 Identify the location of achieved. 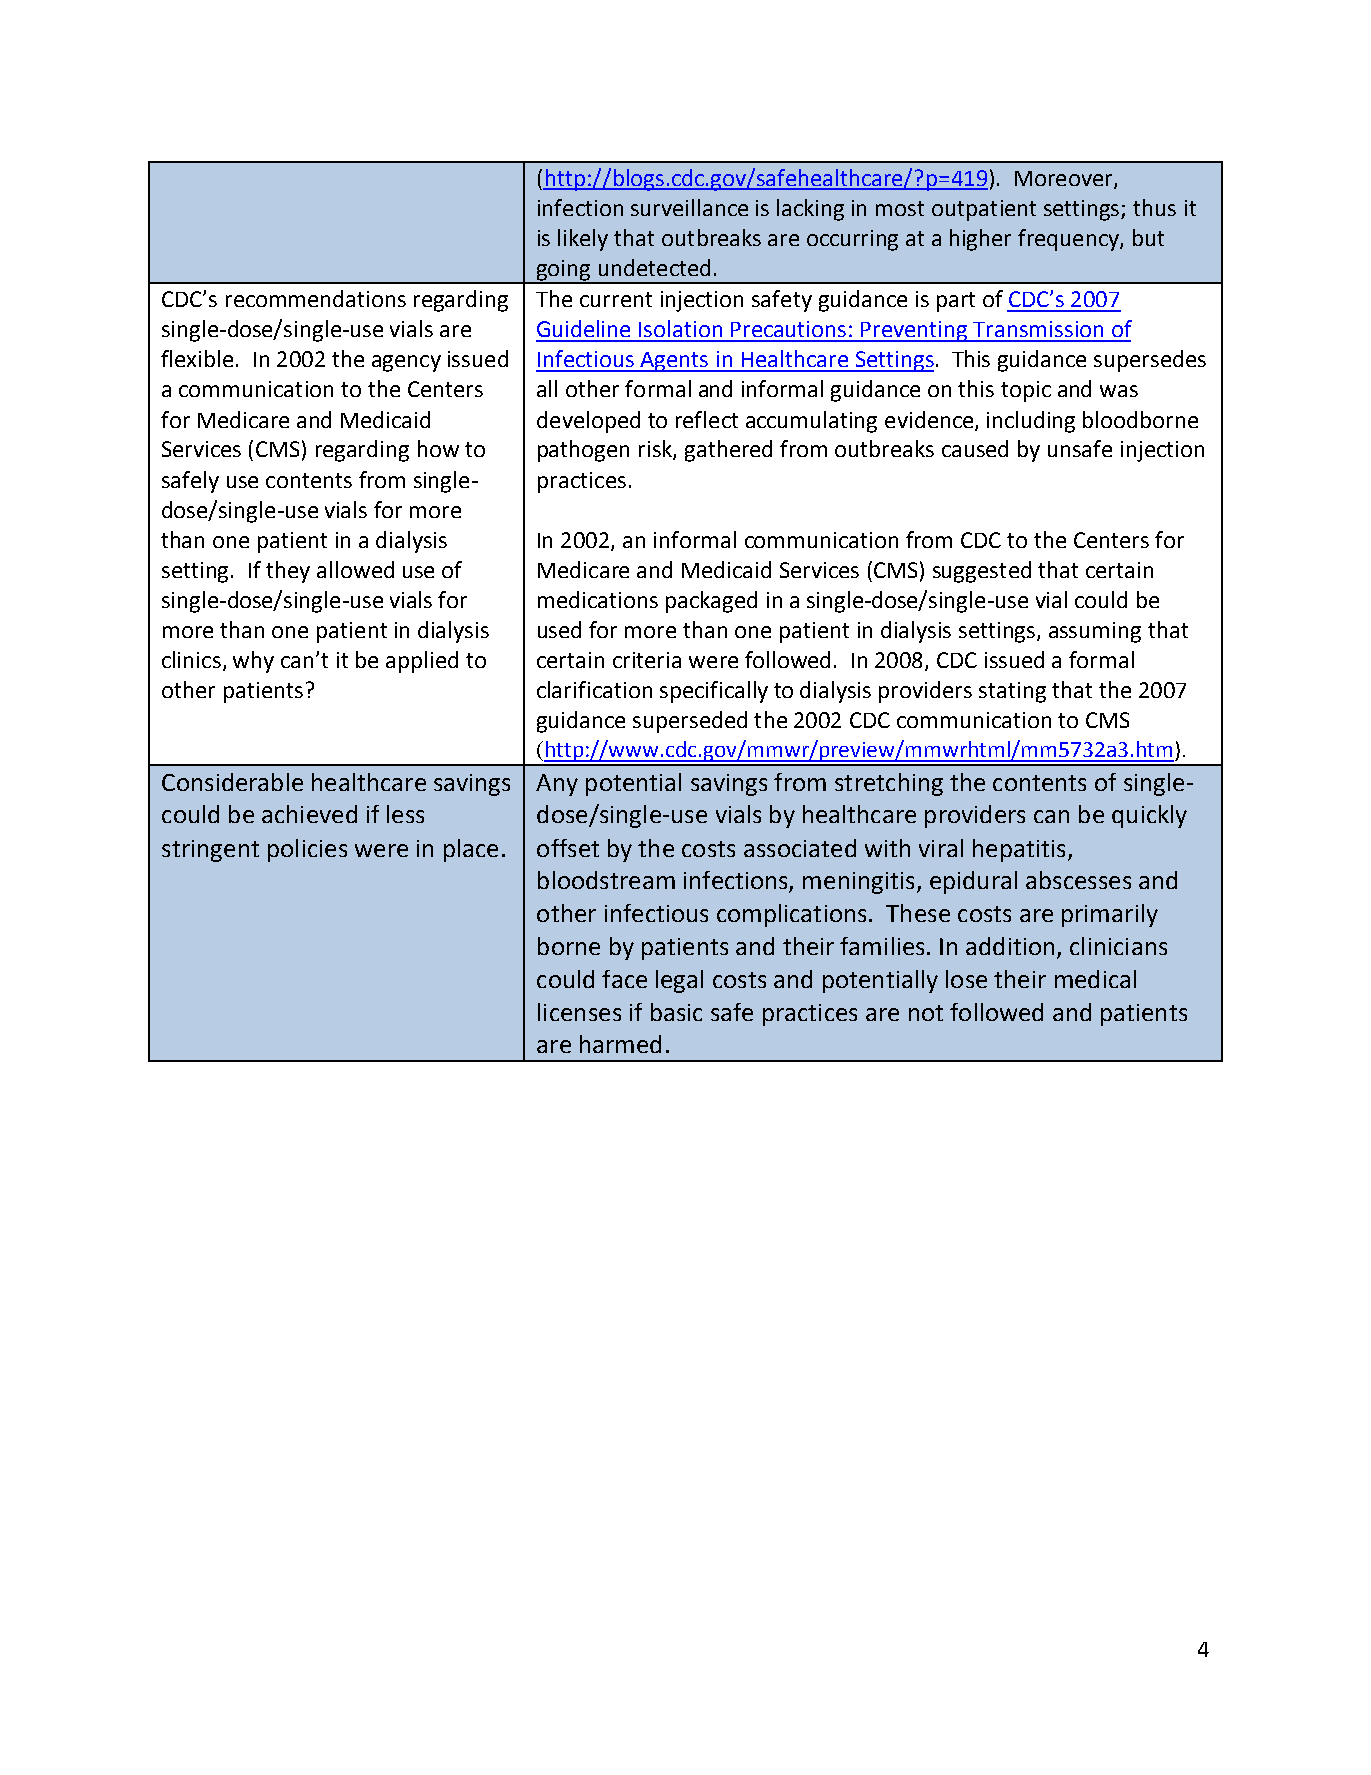
(309, 814).
